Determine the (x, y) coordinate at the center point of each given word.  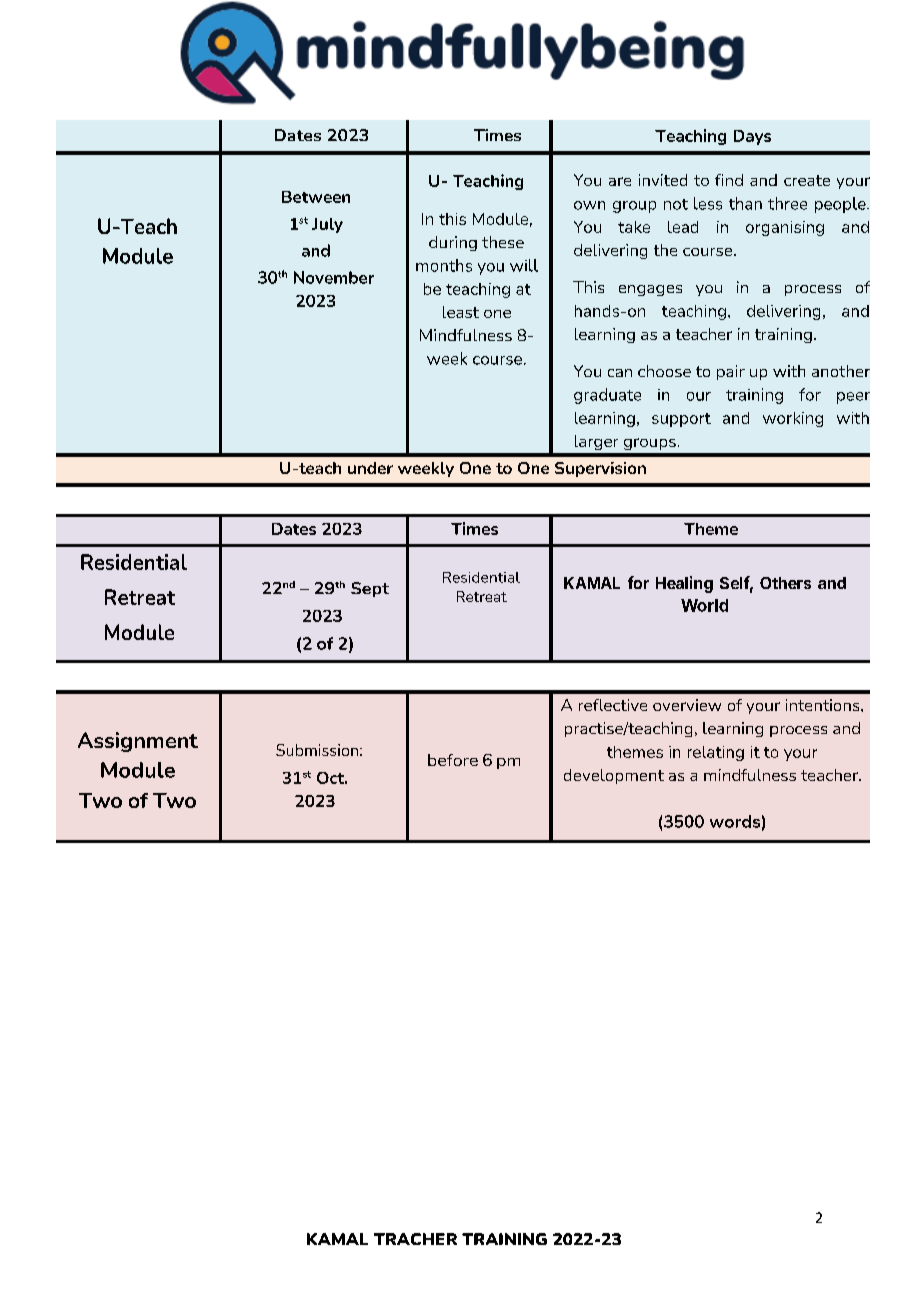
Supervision (600, 469)
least (461, 312)
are (620, 181)
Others (785, 583)
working (793, 419)
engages (650, 290)
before (453, 760)
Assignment (138, 742)
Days (752, 137)
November (334, 277)
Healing (684, 584)
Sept (370, 589)
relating (716, 753)
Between (316, 197)
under (370, 468)
